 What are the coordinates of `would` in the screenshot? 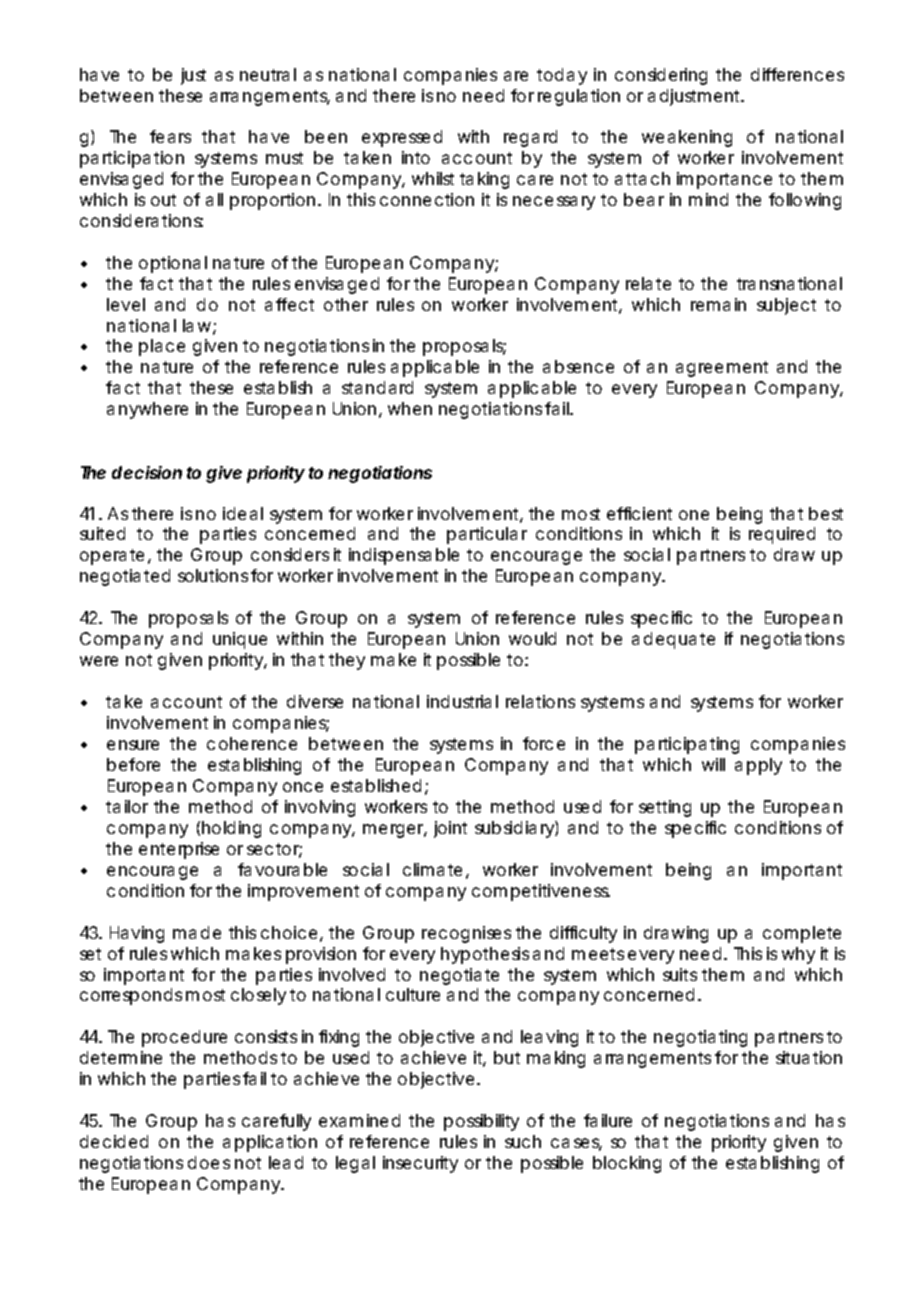 It's located at (532, 638).
